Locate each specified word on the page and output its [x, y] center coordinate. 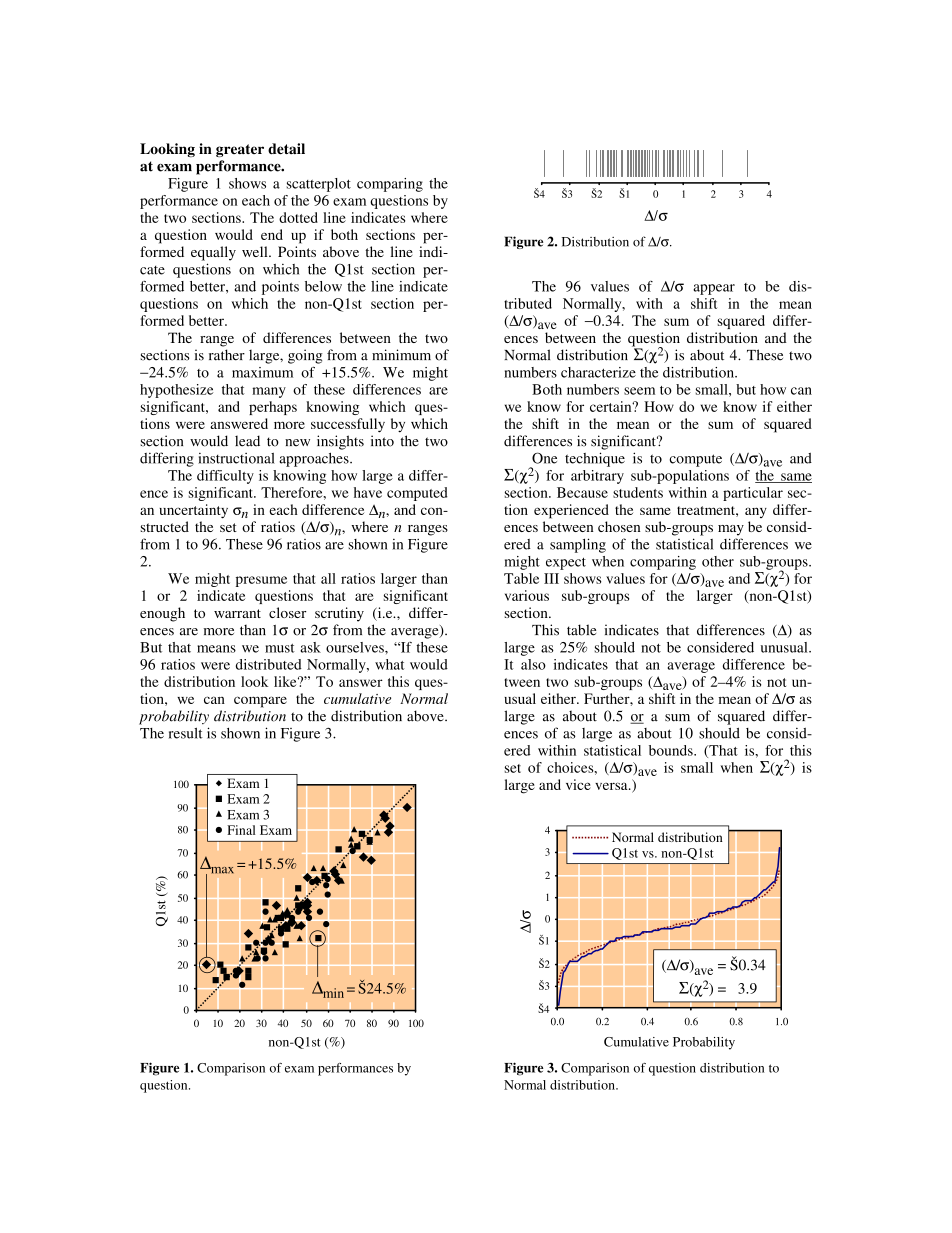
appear [714, 289]
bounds [672, 750]
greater [240, 150]
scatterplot [318, 185]
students [638, 492]
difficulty [225, 477]
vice [578, 784]
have [368, 492]
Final [241, 830]
